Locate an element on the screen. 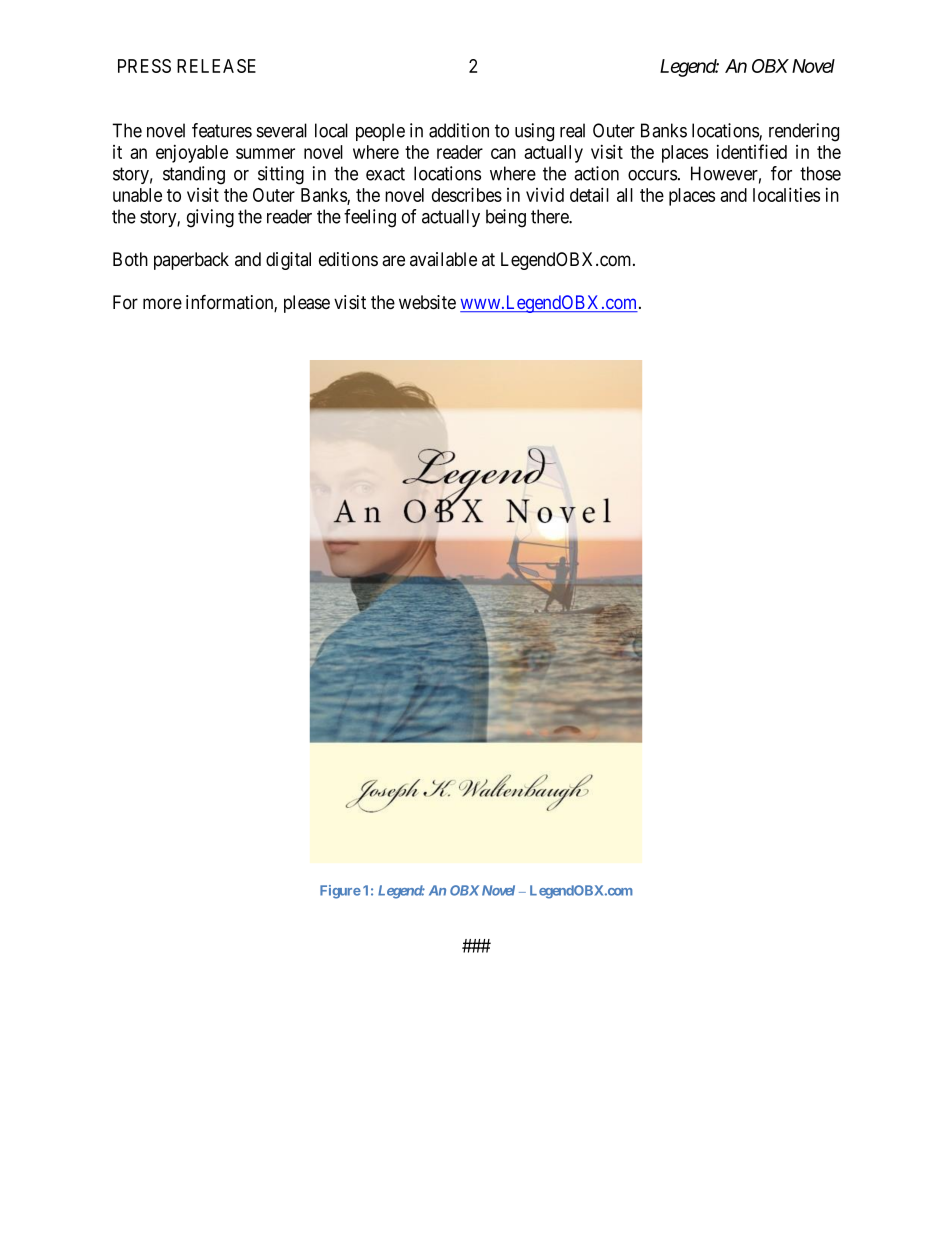  editions is located at coordinates (348, 259).
